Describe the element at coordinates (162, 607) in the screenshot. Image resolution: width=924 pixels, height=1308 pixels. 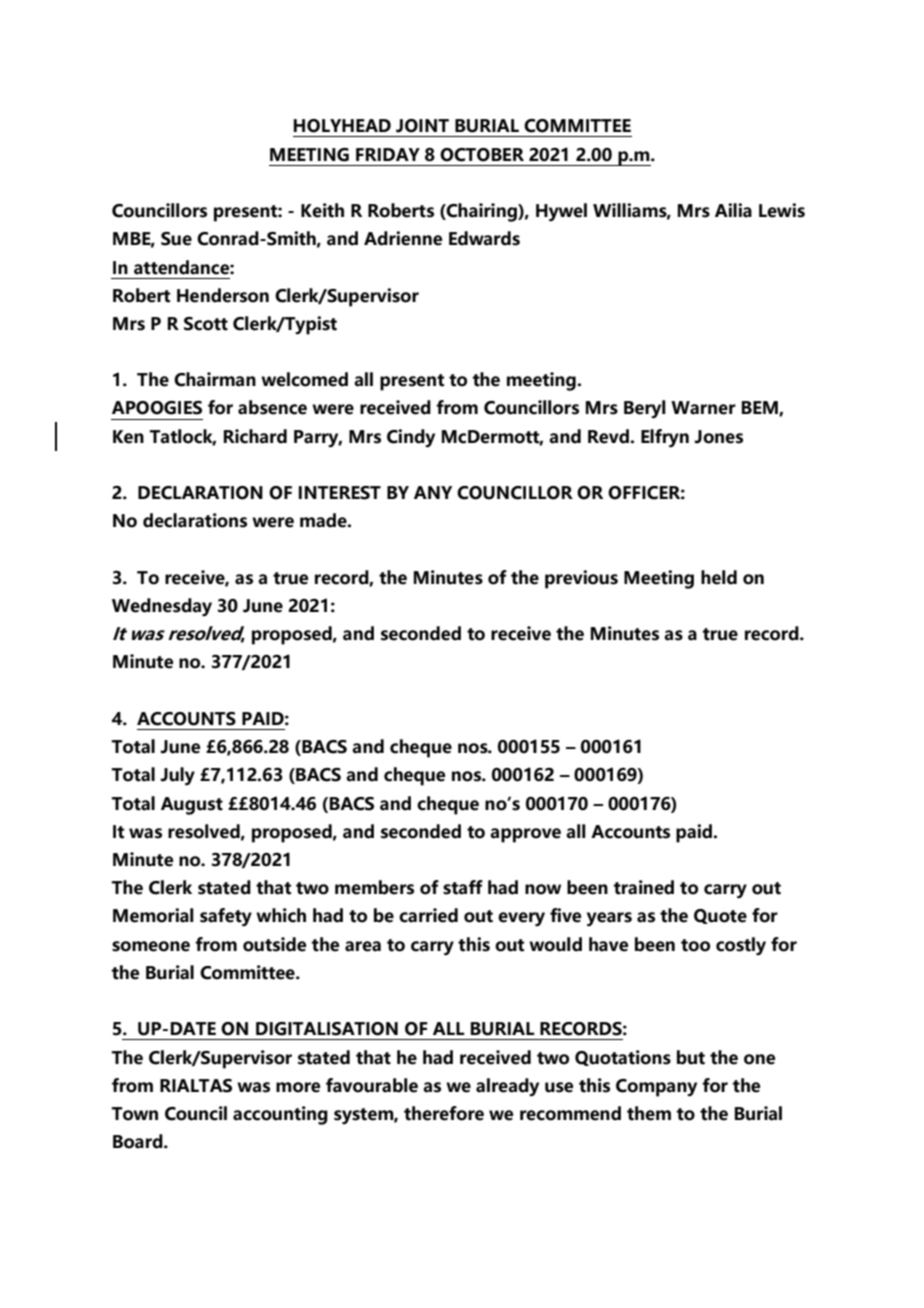
I see `Wednesday` at that location.
